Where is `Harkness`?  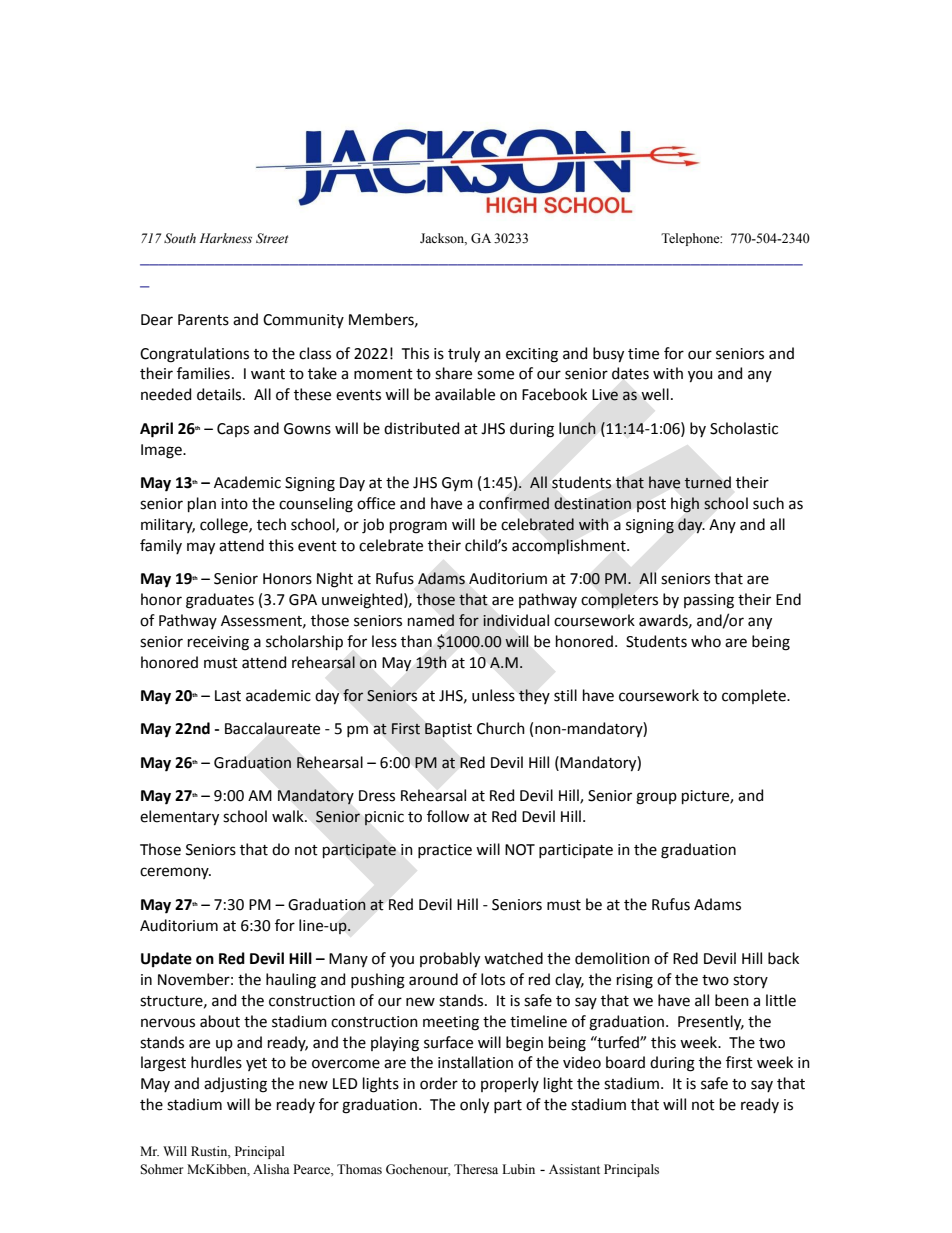
Harkness is located at coordinates (225, 238).
